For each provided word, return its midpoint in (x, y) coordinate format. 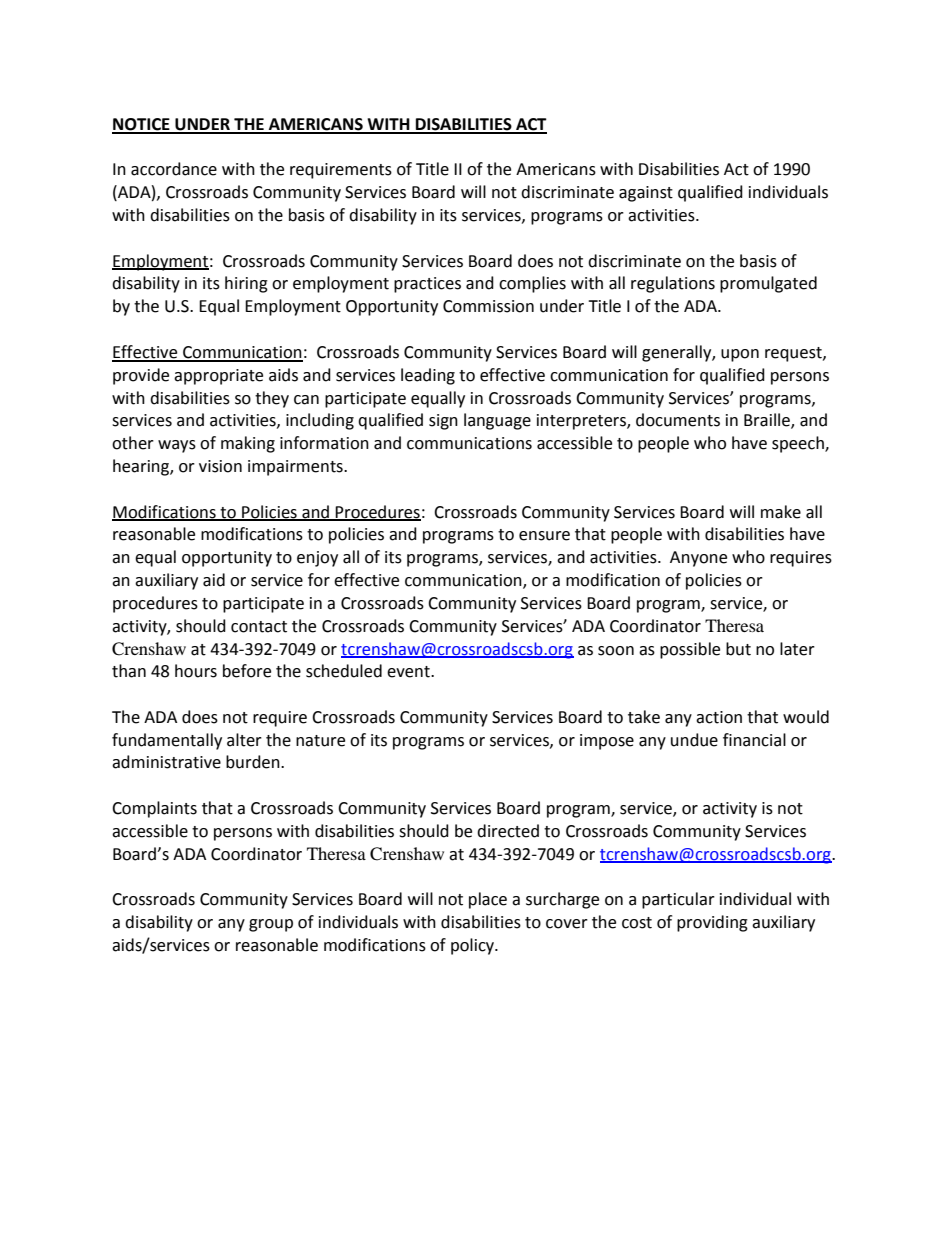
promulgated (768, 284)
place (488, 900)
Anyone (698, 559)
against (646, 194)
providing (712, 923)
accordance (174, 169)
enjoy (317, 559)
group (271, 925)
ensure (544, 536)
